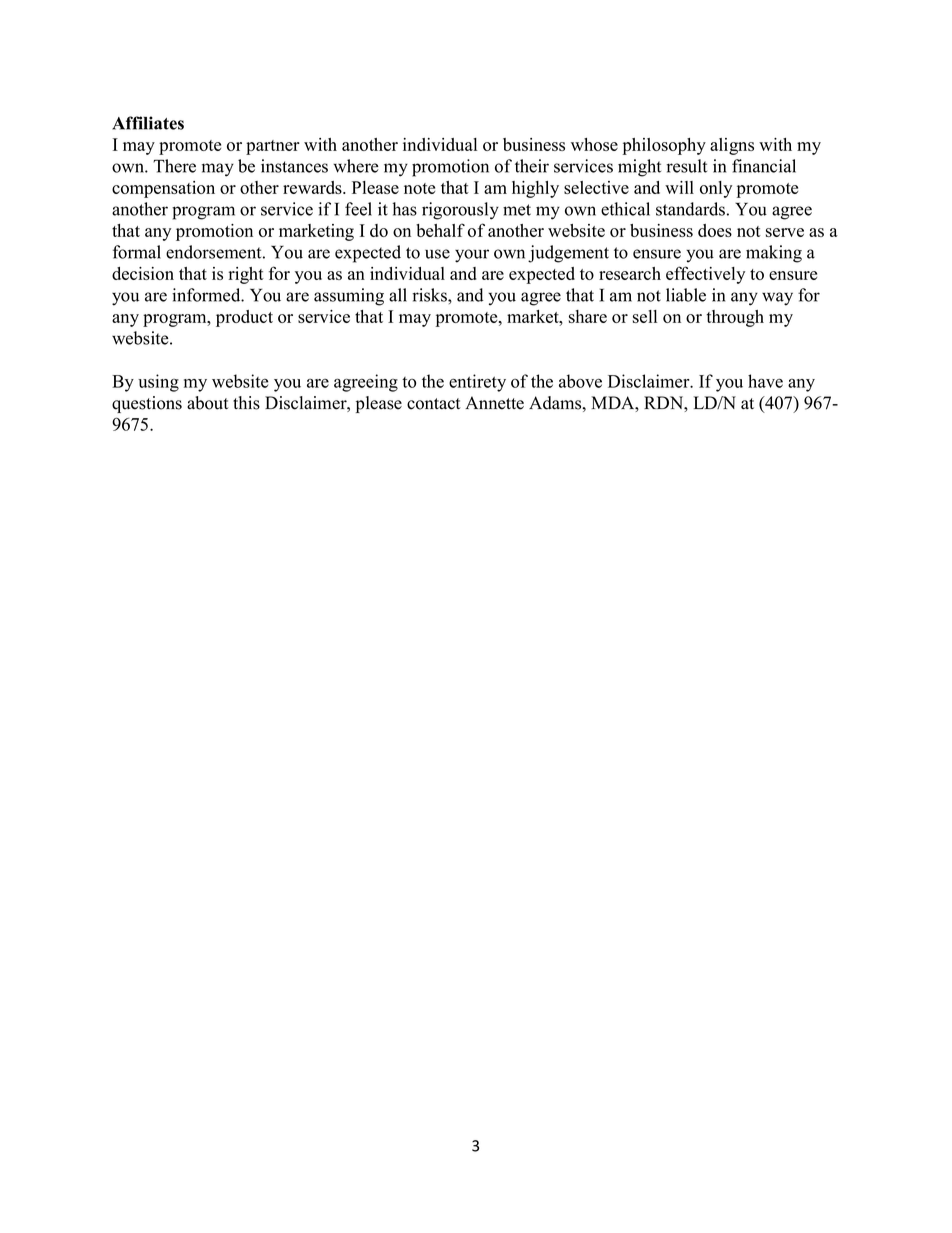 This screenshot has width=952, height=1233. What do you see at coordinates (148, 123) in the screenshot?
I see `Affiliates` at bounding box center [148, 123].
